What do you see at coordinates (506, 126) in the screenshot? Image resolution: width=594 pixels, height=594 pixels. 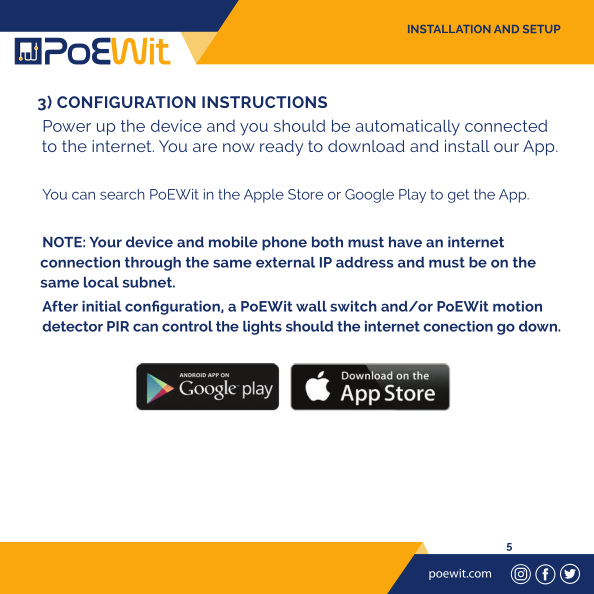 I see `connected` at bounding box center [506, 126].
